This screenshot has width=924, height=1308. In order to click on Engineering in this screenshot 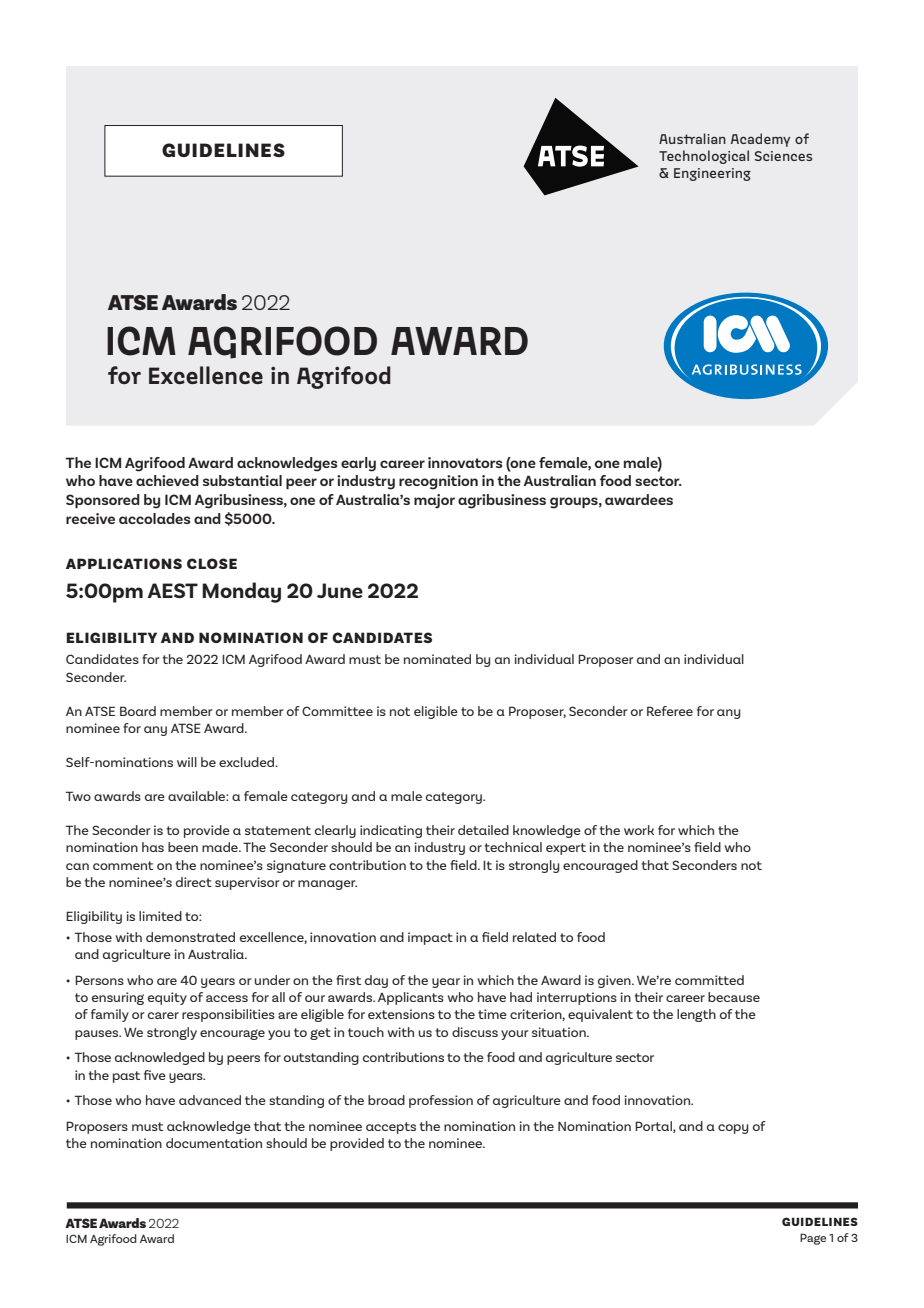, I will do `click(712, 174)`.
